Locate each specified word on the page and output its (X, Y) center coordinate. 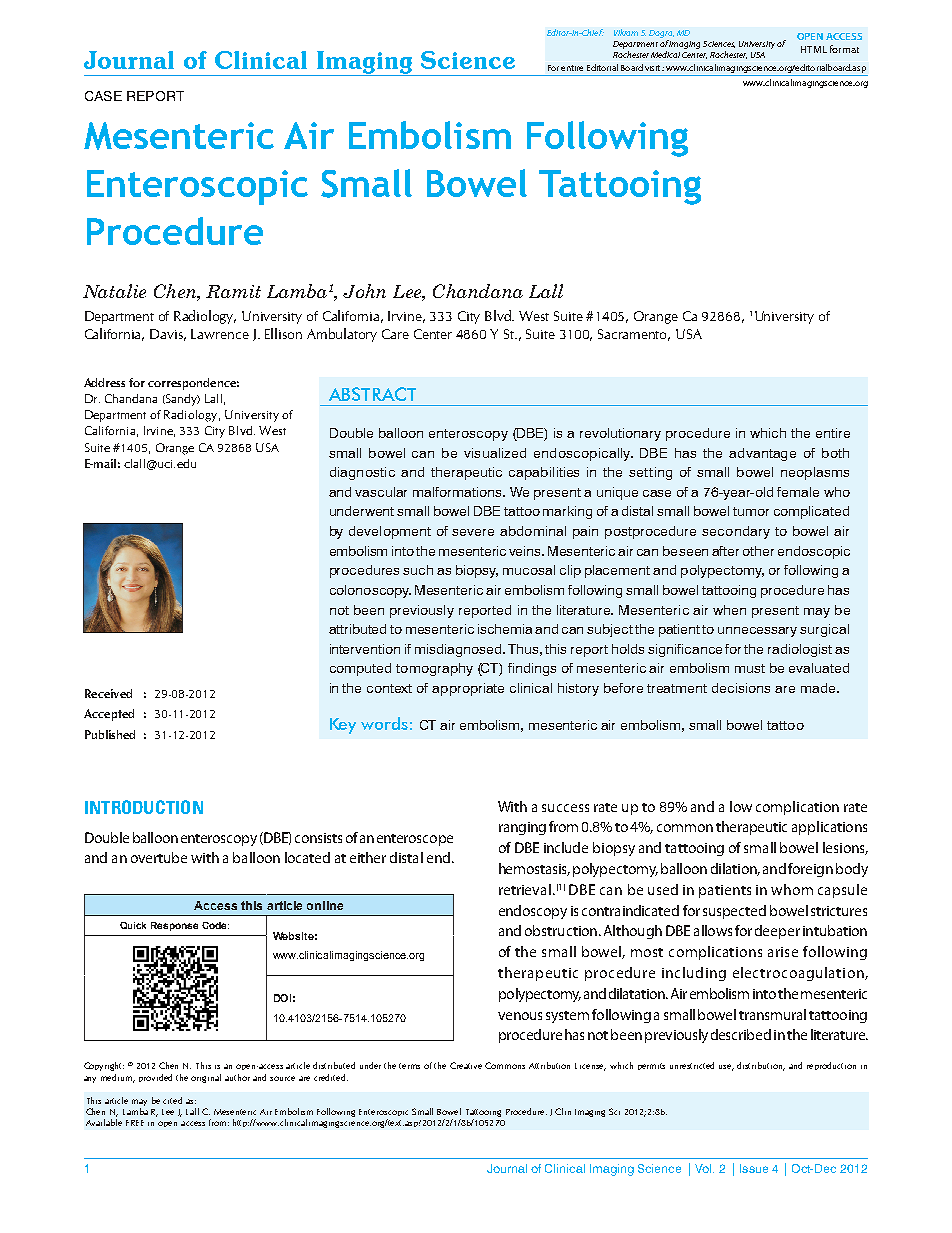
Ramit (233, 291)
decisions (741, 688)
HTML (814, 49)
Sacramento (634, 335)
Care (395, 334)
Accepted (109, 715)
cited (172, 1100)
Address (104, 382)
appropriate (468, 689)
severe (473, 532)
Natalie (114, 291)
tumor (751, 511)
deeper (777, 932)
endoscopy (533, 912)
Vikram (626, 32)
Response (174, 926)
